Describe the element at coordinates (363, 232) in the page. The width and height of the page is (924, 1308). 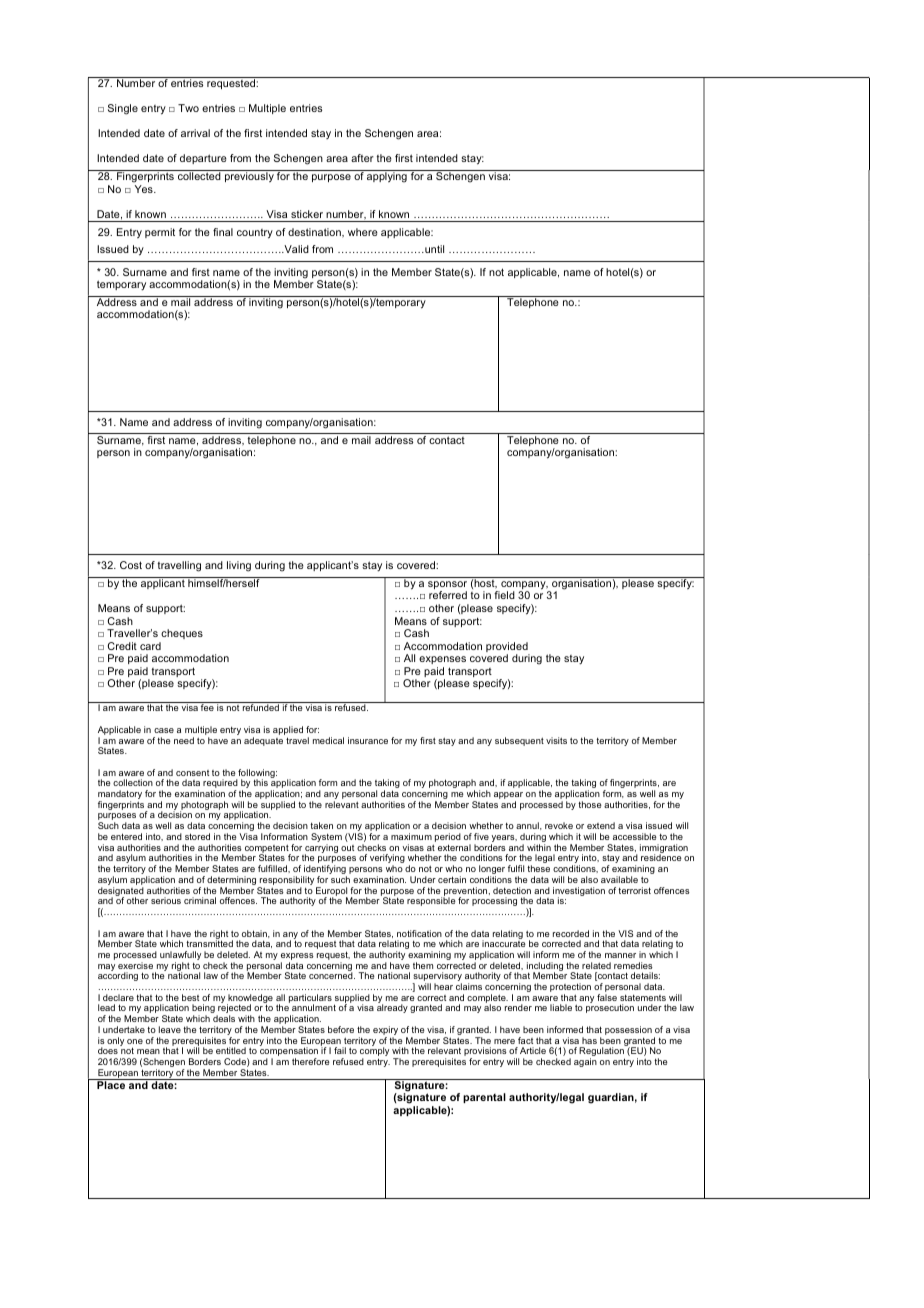
I see `where` at that location.
